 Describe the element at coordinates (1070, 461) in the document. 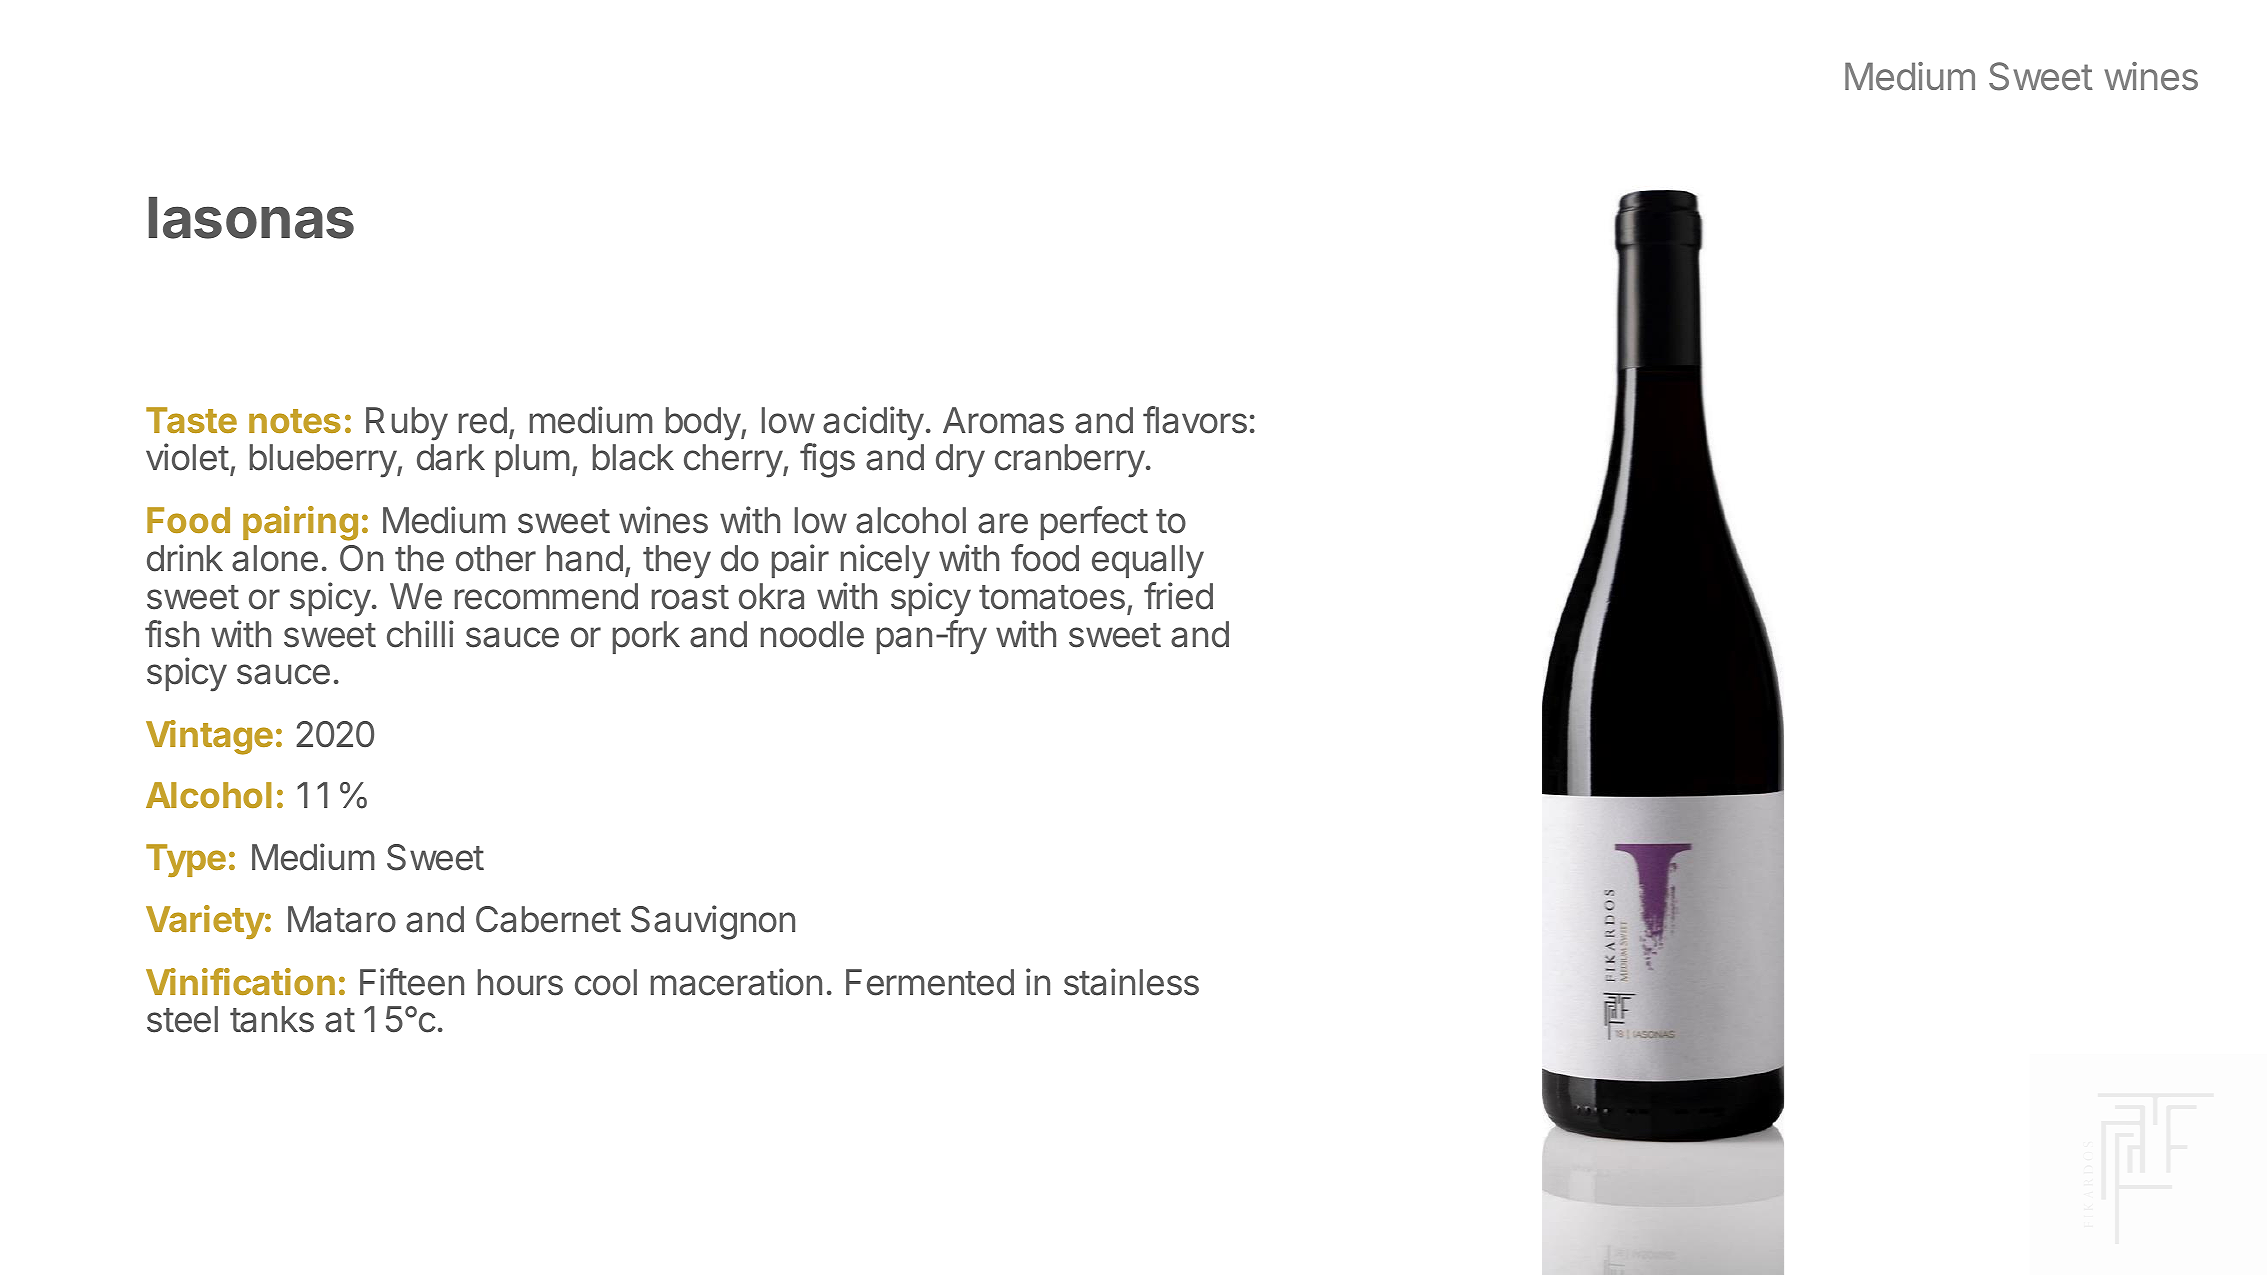

I see `cranberry` at that location.
